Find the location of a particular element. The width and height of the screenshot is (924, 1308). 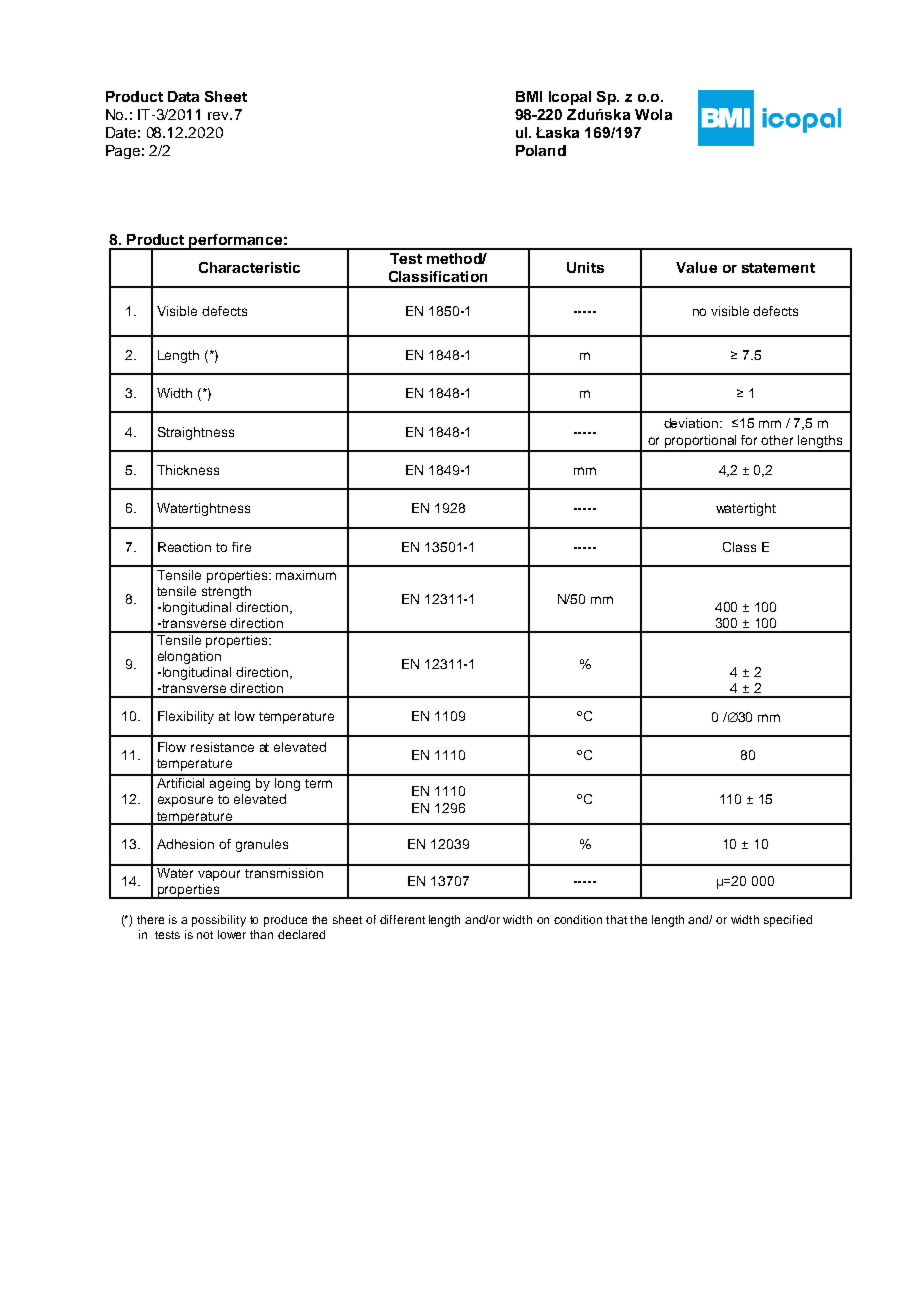

deviation is located at coordinates (692, 423).
